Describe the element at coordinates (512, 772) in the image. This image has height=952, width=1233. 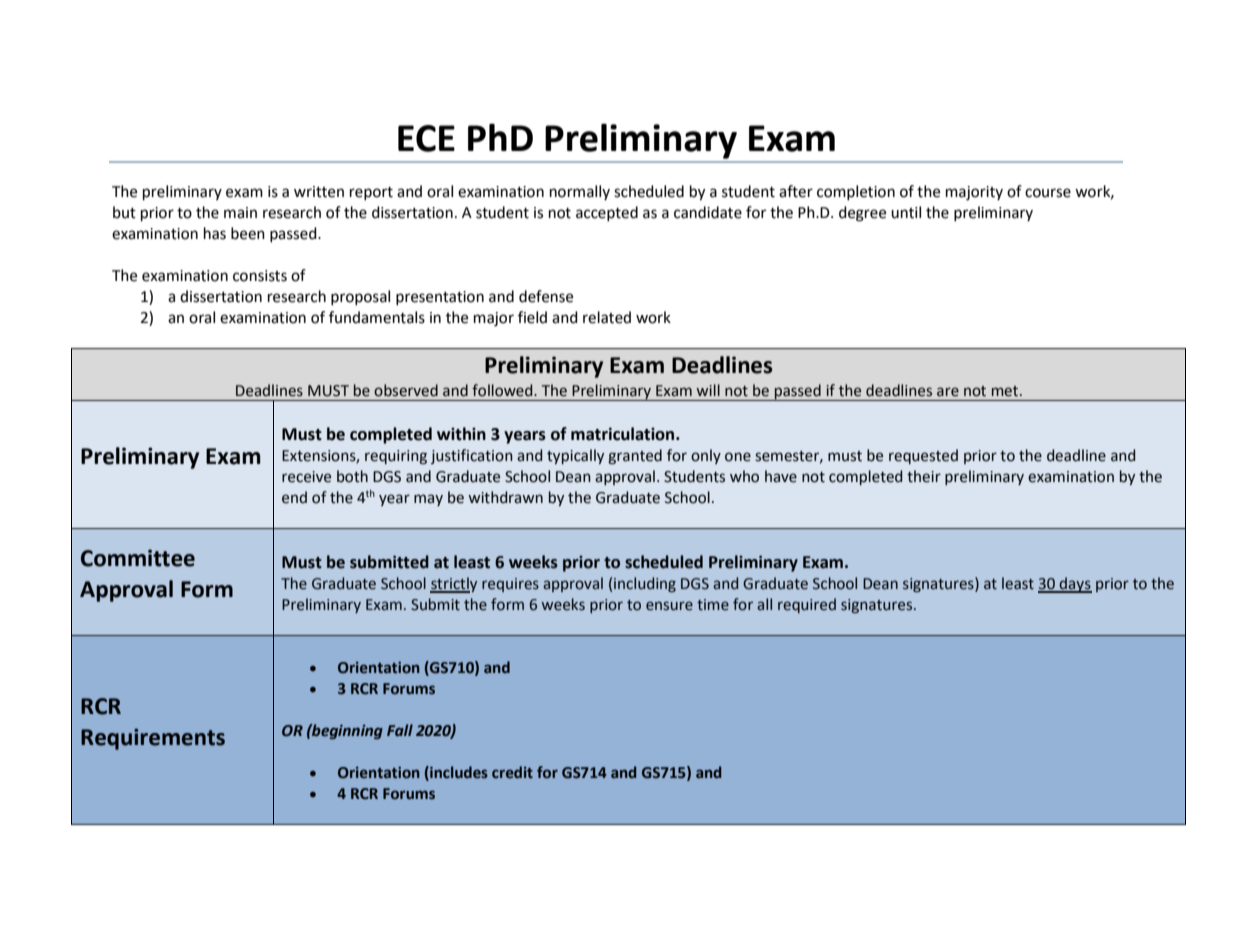
I see `credit` at that location.
